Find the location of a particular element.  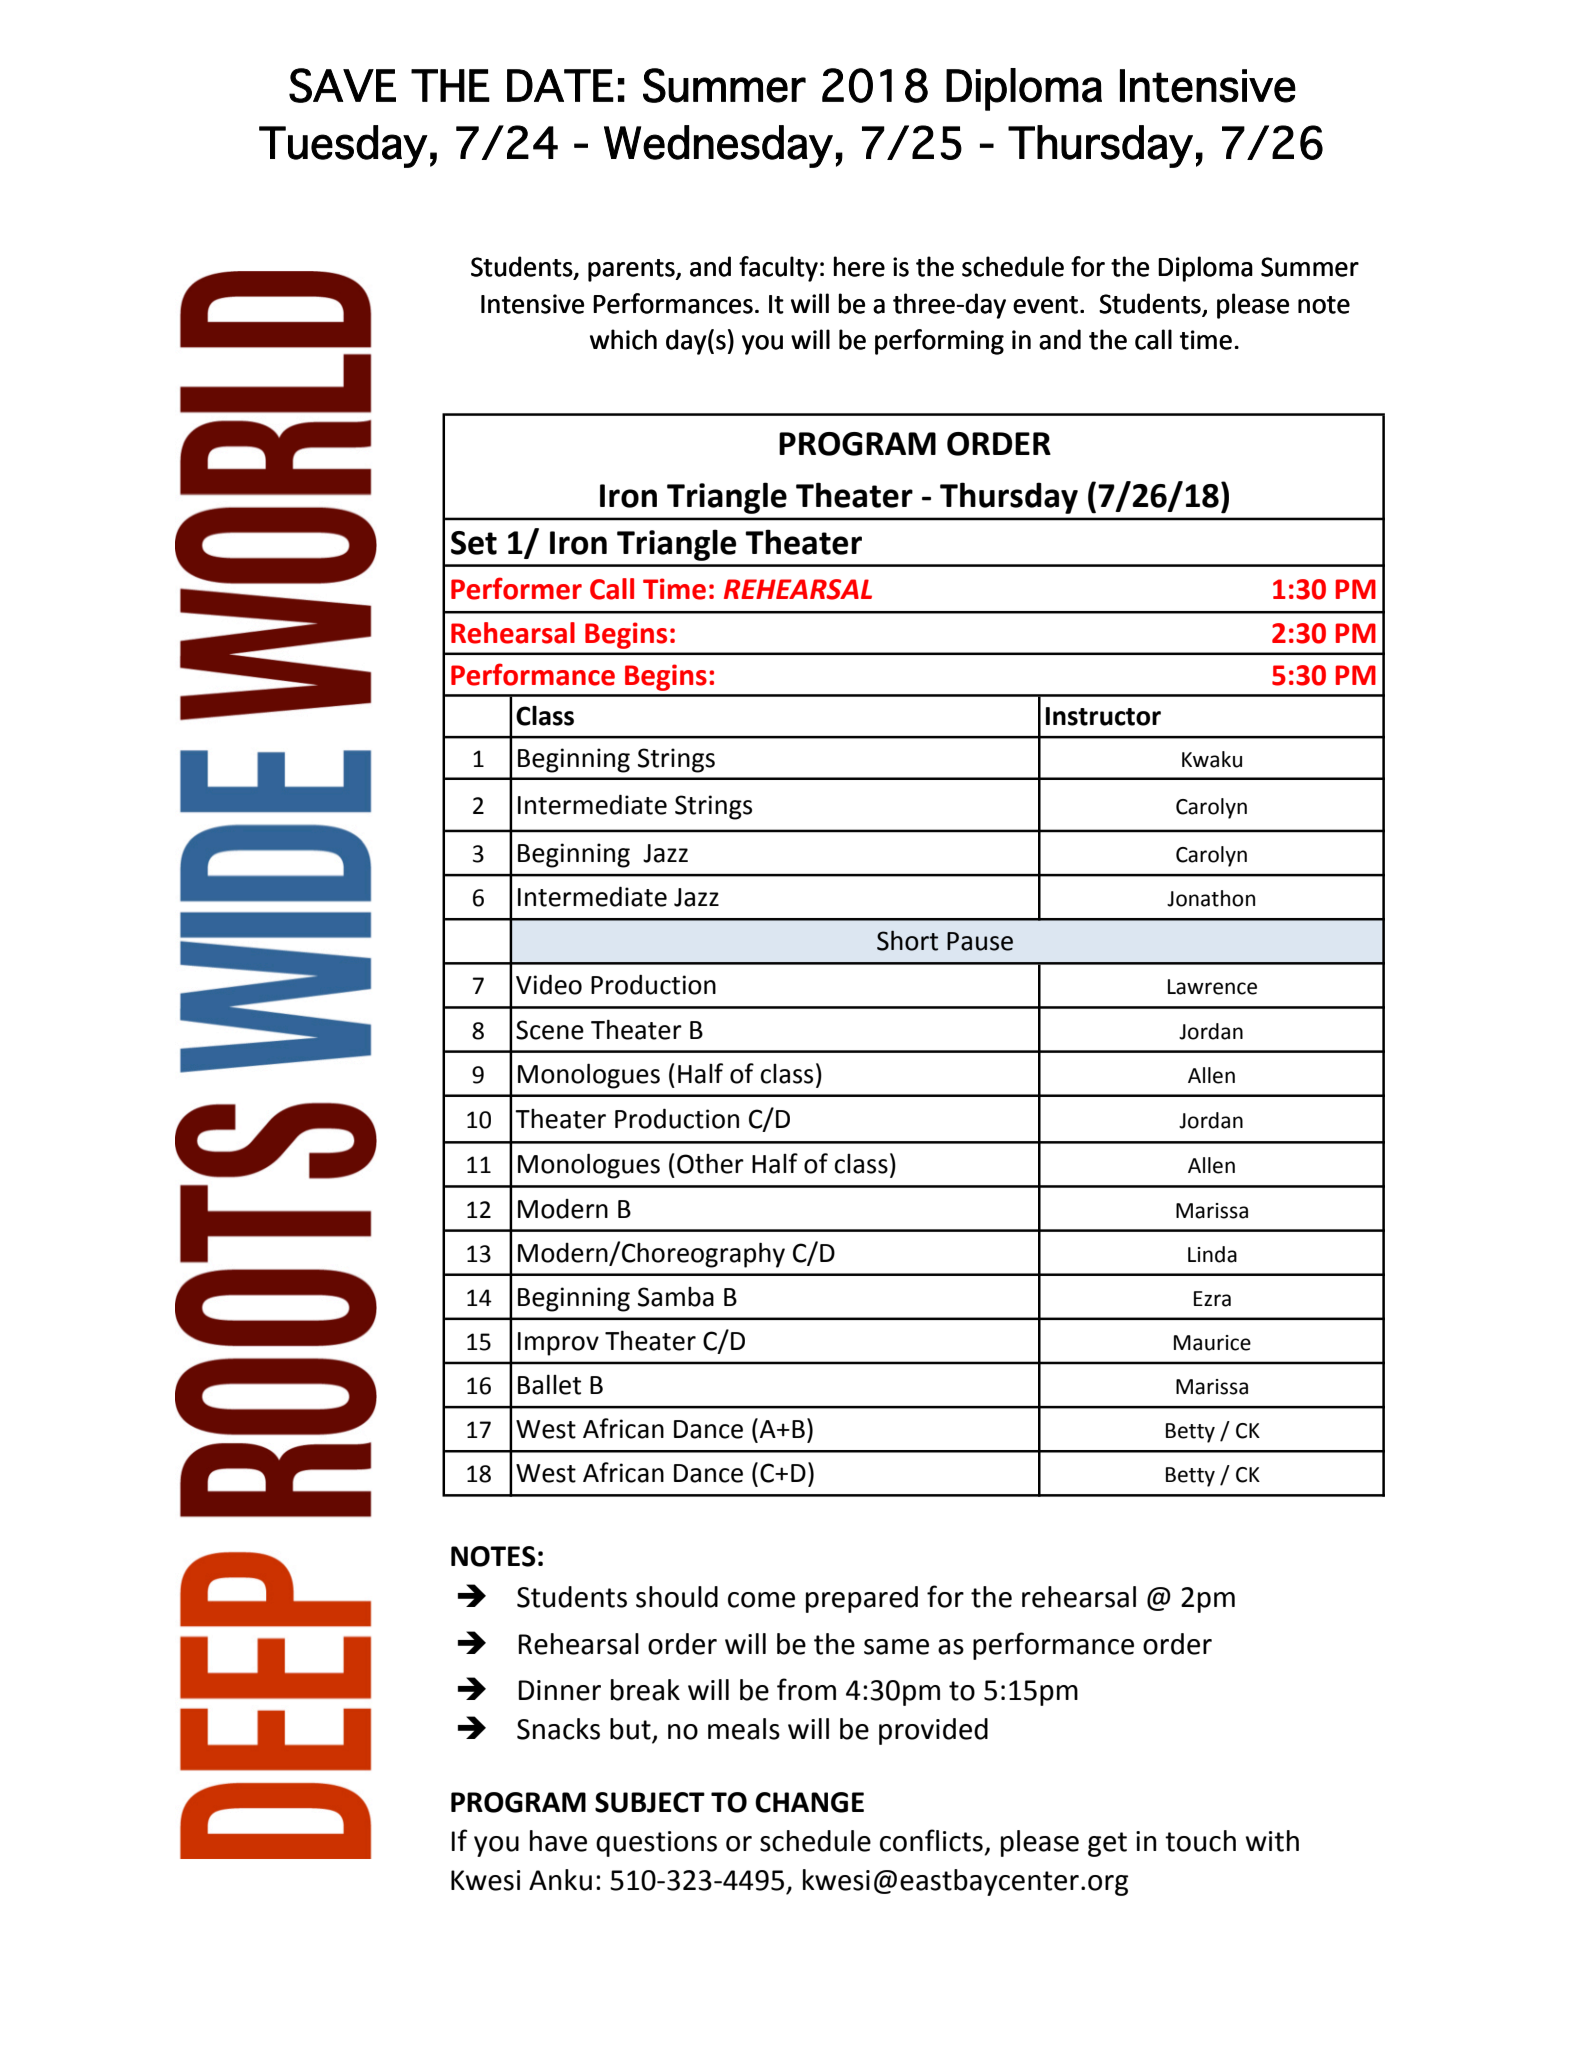

Short is located at coordinates (907, 941).
